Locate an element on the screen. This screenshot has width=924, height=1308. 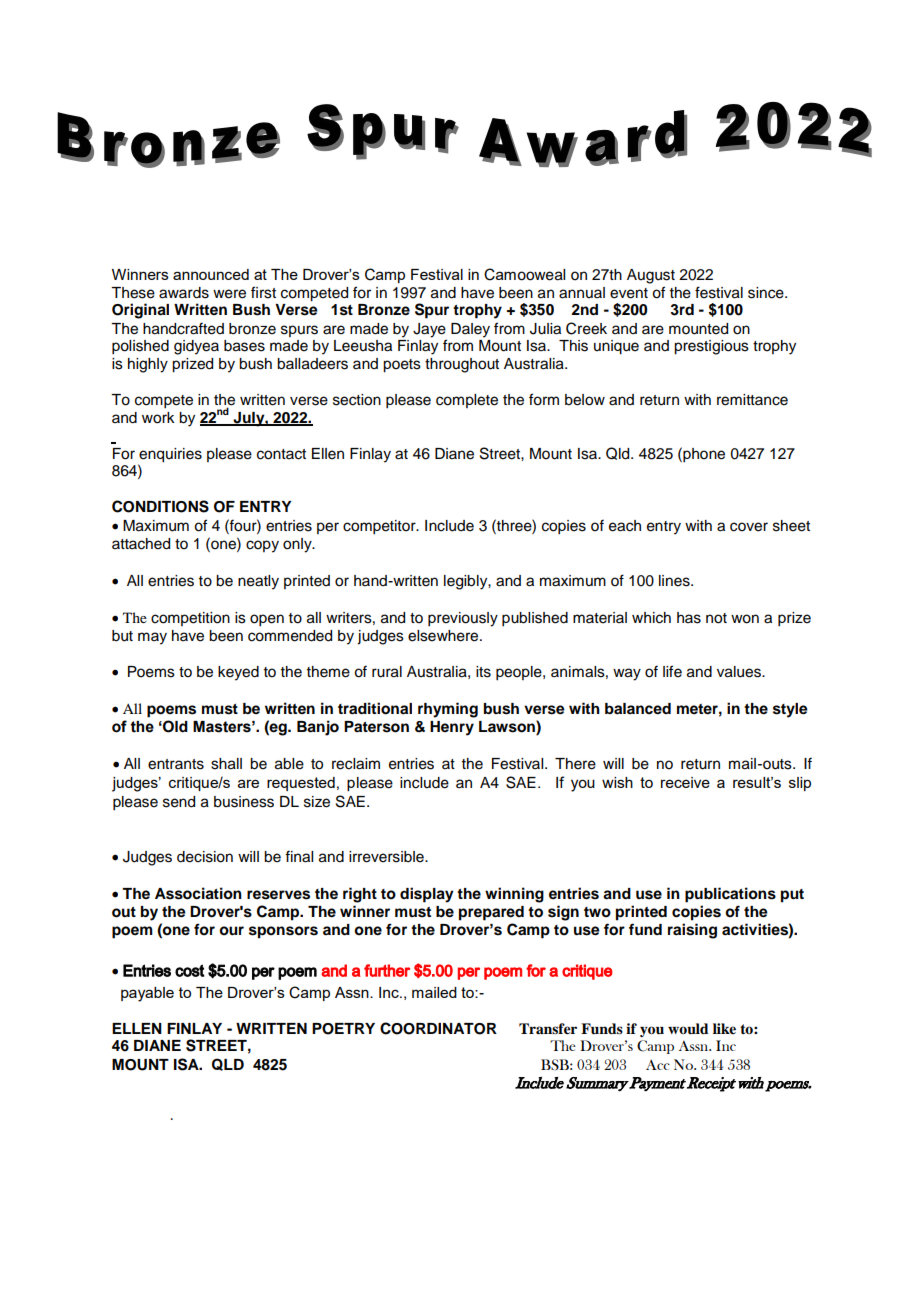
cover is located at coordinates (749, 527).
